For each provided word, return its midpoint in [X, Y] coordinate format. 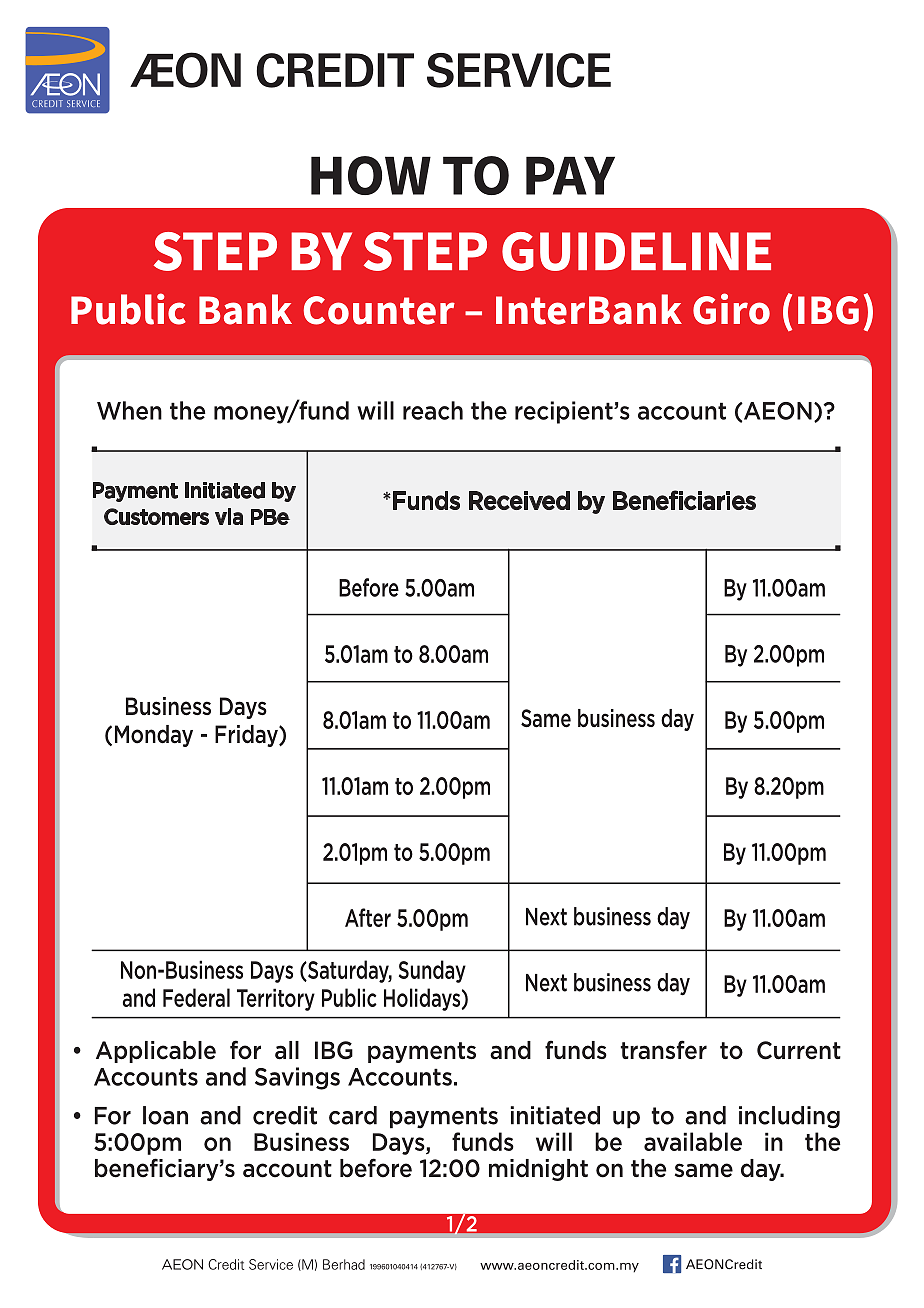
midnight [538, 1170]
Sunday [432, 971]
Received [519, 500]
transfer [664, 1050]
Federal [196, 997]
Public [349, 997]
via [229, 516]
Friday [247, 736]
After [368, 917]
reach [433, 410]
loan [165, 1115]
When [129, 410]
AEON [777, 411]
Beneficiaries [684, 500]
